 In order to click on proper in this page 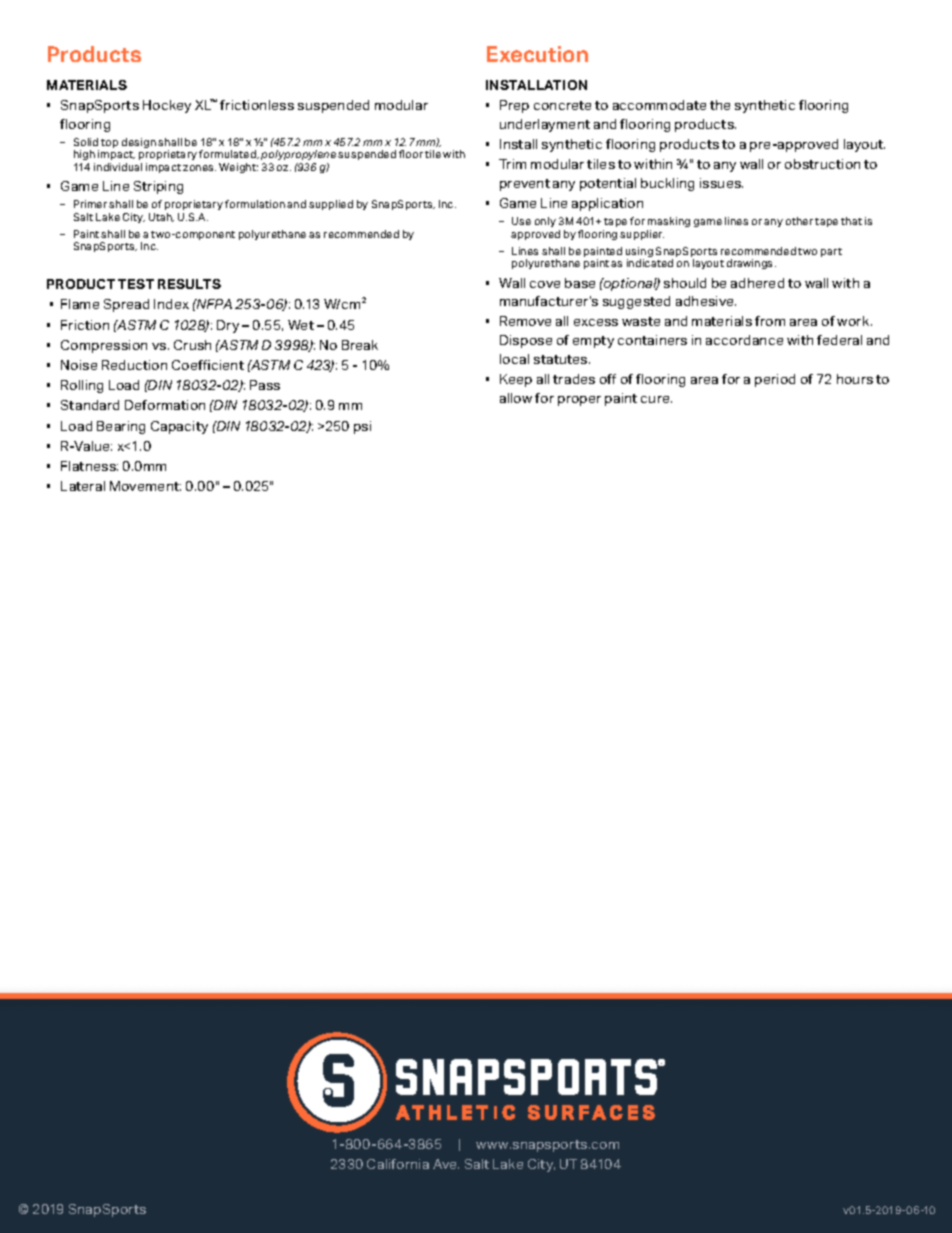, I will do `click(579, 401)`.
